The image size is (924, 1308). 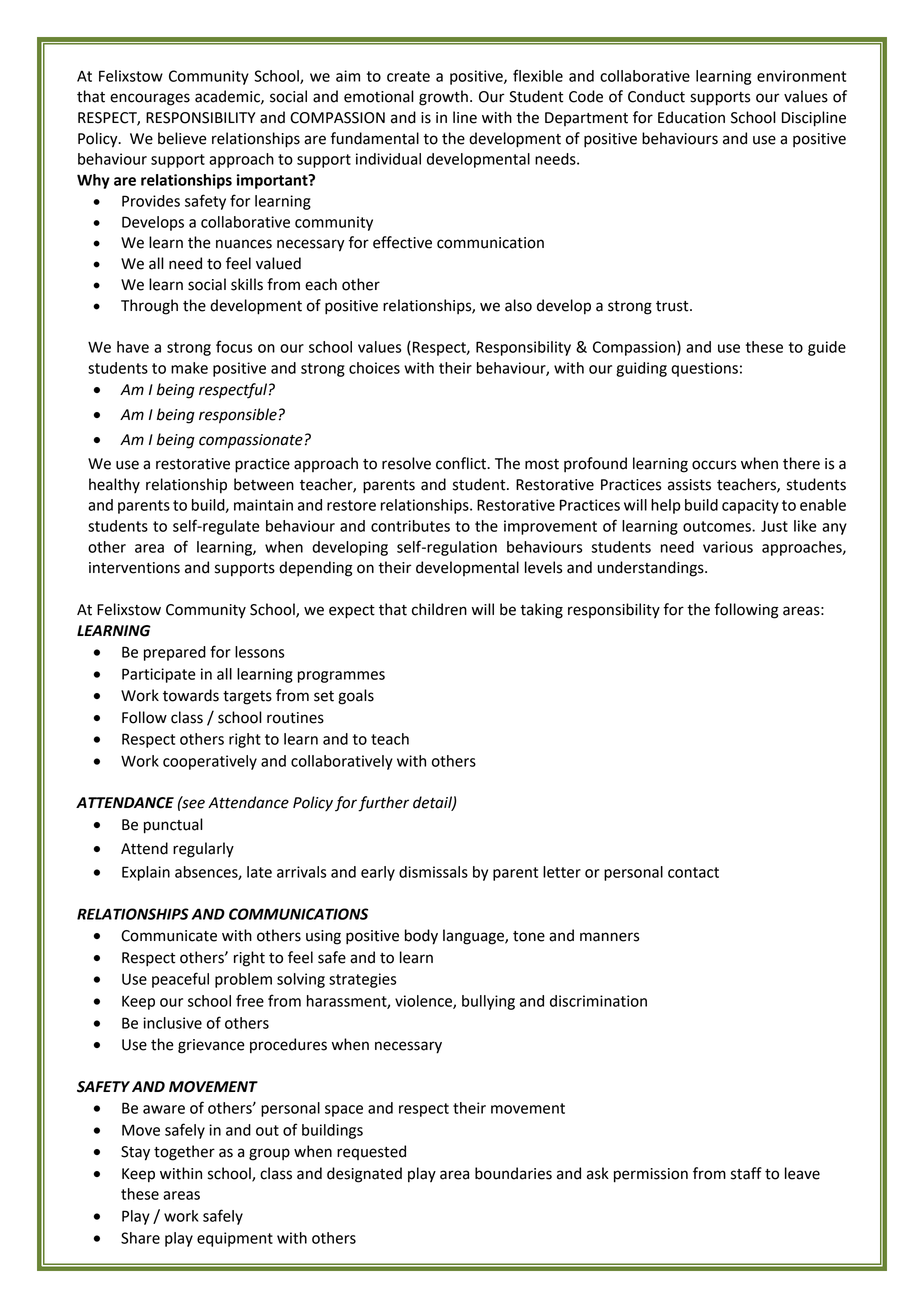 I want to click on questions, so click(x=704, y=369).
